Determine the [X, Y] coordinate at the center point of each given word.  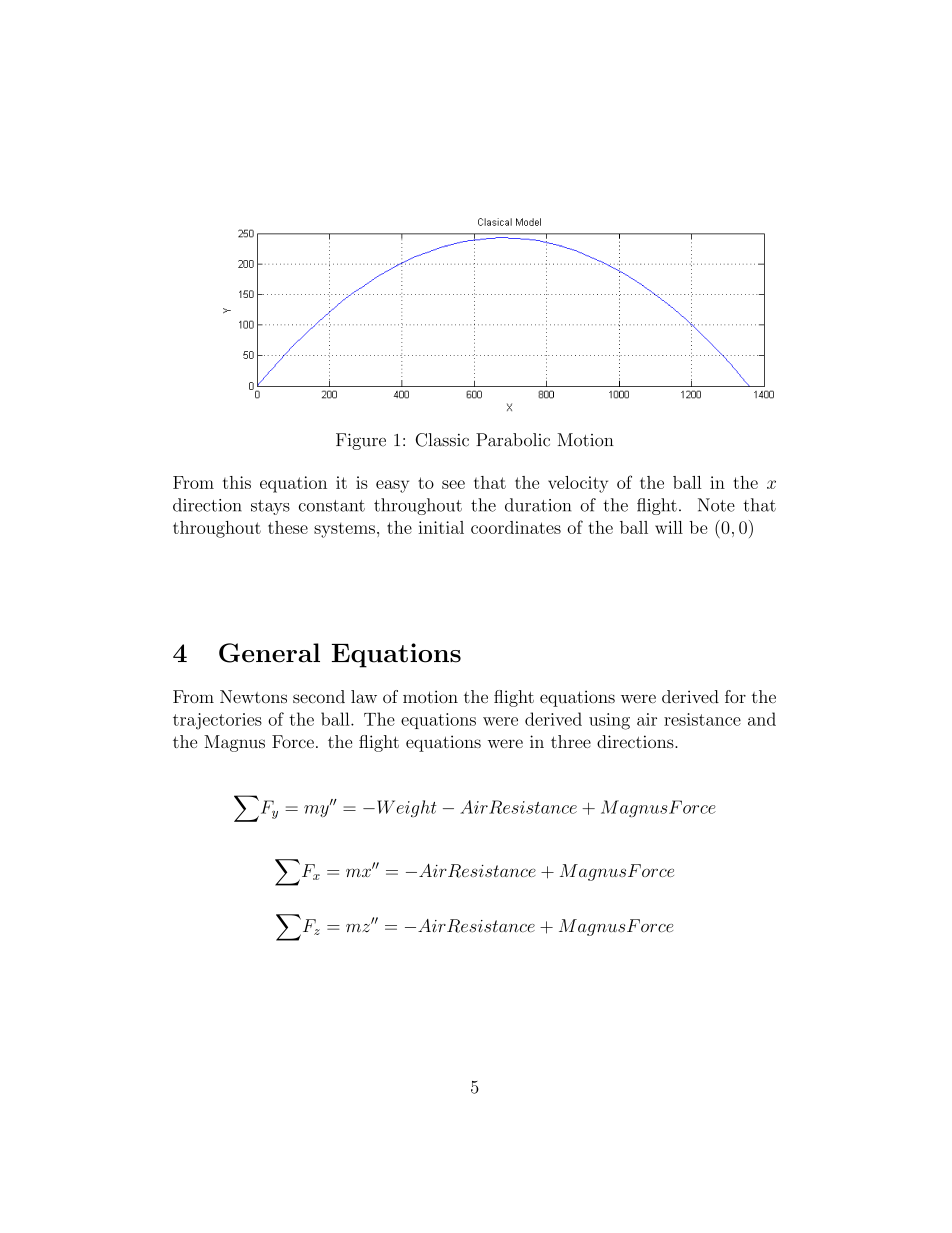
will [669, 527]
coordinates [516, 527]
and [762, 719]
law [364, 697]
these [288, 527]
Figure [361, 441]
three [571, 741]
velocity [578, 484]
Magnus [234, 743]
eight [416, 808]
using [609, 721]
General [269, 653]
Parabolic [513, 440]
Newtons [253, 697]
